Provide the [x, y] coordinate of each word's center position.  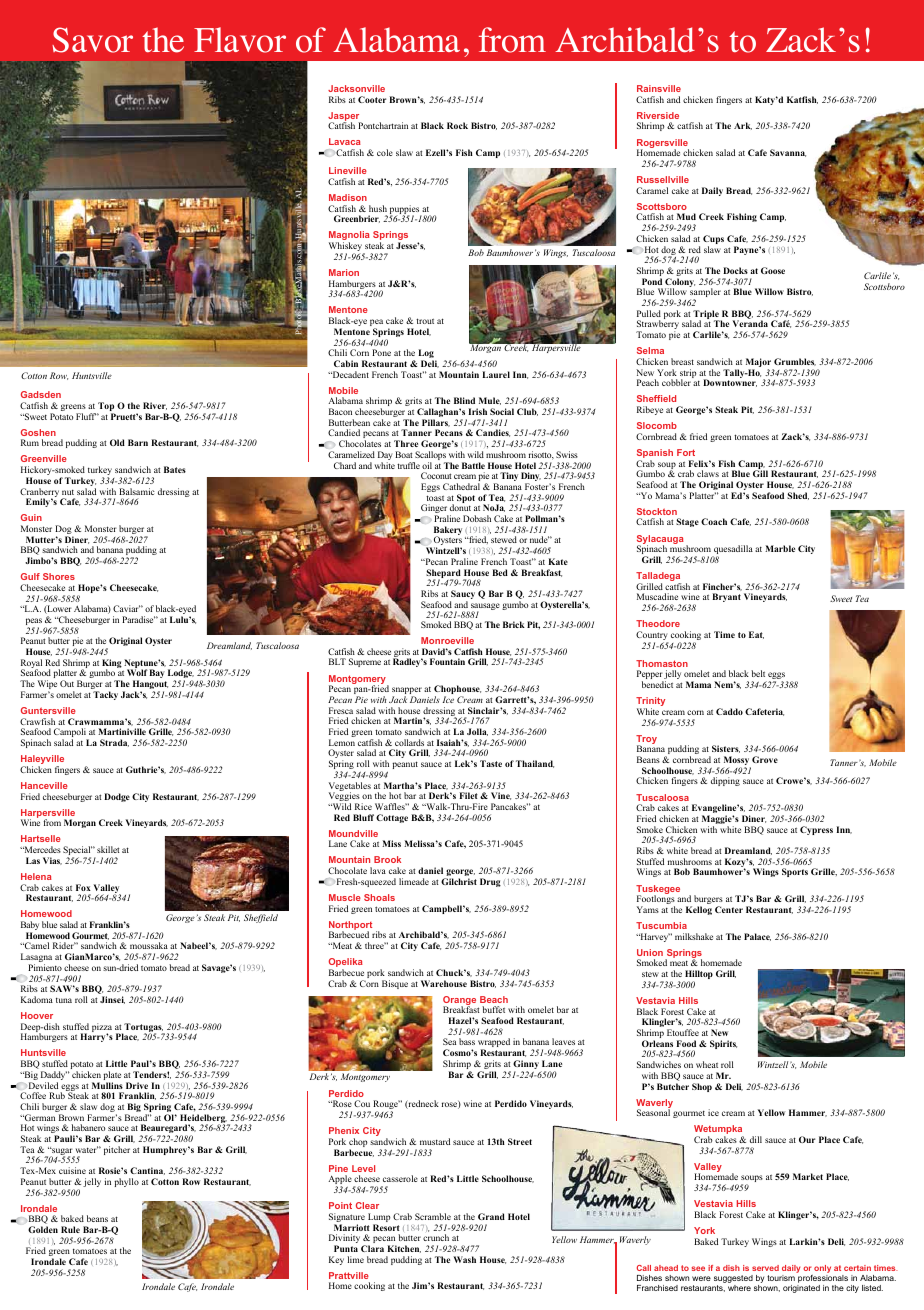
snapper [407, 692]
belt [758, 673]
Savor [92, 40]
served [765, 1268]
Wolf [137, 672]
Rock [457, 125]
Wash [464, 1259]
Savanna [788, 153]
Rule [70, 1229]
